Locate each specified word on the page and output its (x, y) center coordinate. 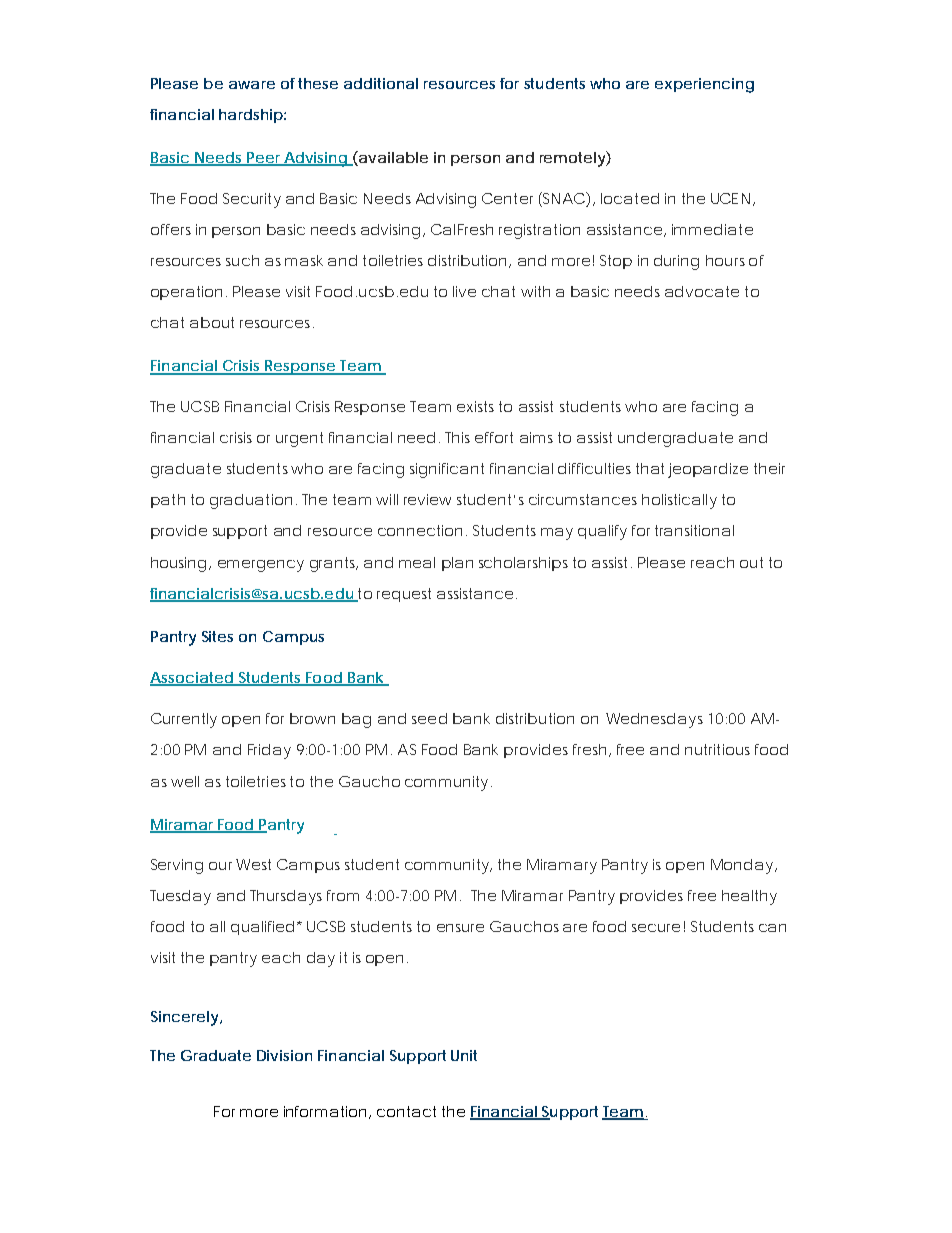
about (212, 322)
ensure (460, 928)
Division (284, 1055)
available (392, 158)
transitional (694, 530)
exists (475, 406)
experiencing (704, 85)
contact (406, 1111)
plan (457, 564)
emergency (261, 566)
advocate (702, 291)
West (253, 864)
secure (656, 928)
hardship (251, 116)
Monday (743, 866)
